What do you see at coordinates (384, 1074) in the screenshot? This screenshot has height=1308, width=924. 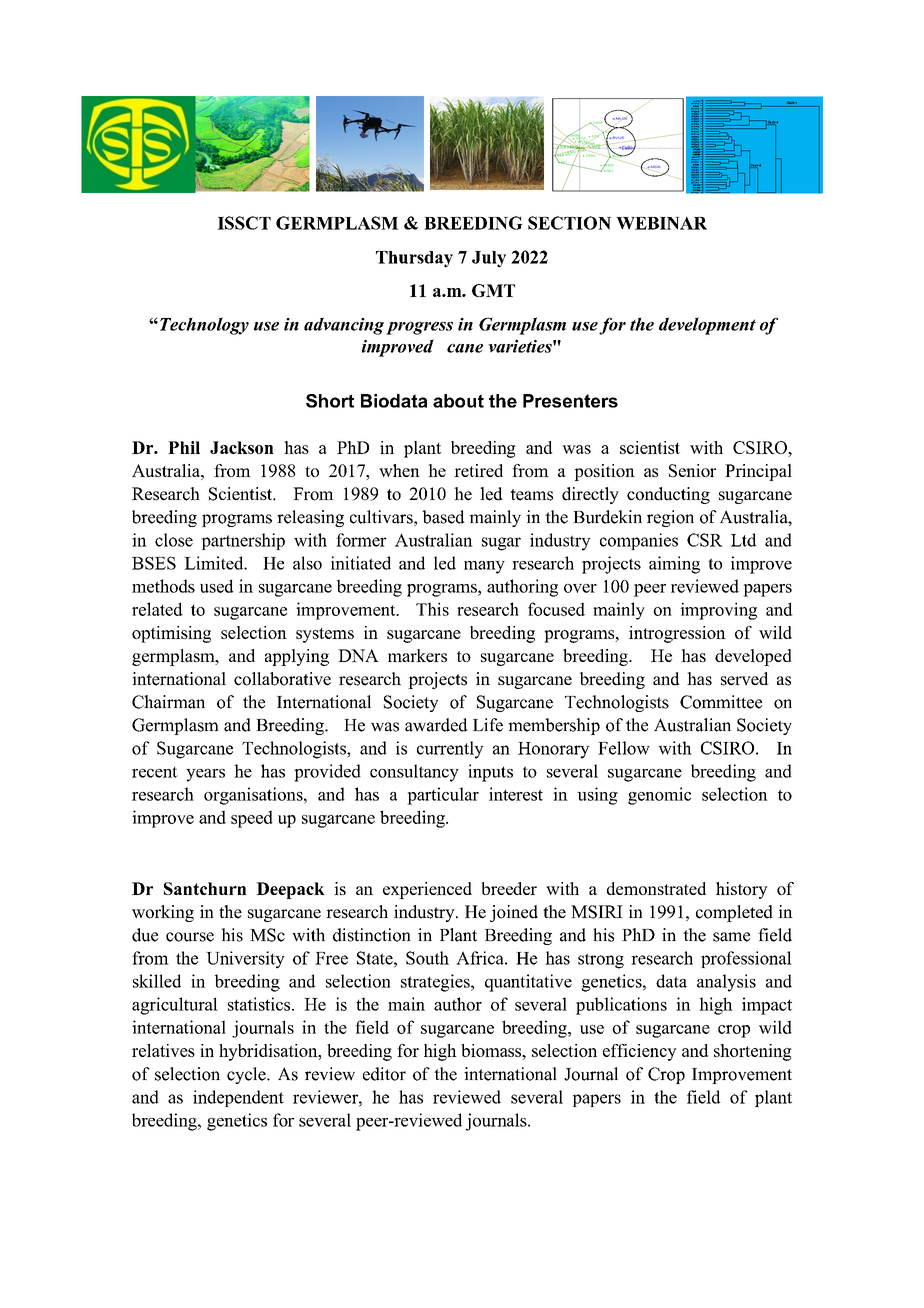 I see `editor` at bounding box center [384, 1074].
